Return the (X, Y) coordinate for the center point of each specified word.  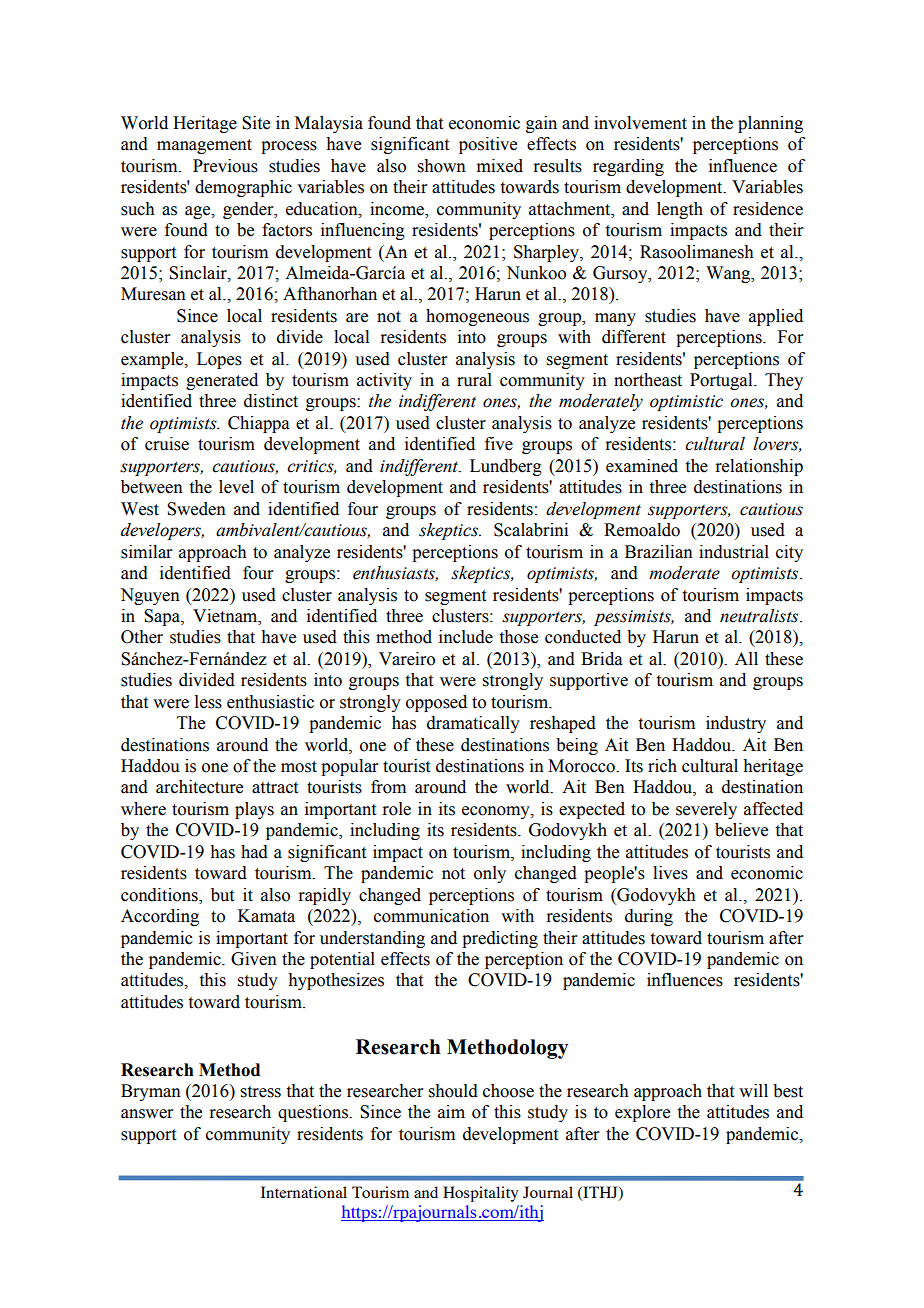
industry (736, 724)
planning (770, 124)
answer (147, 1114)
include (466, 637)
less (208, 702)
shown (442, 166)
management (204, 146)
